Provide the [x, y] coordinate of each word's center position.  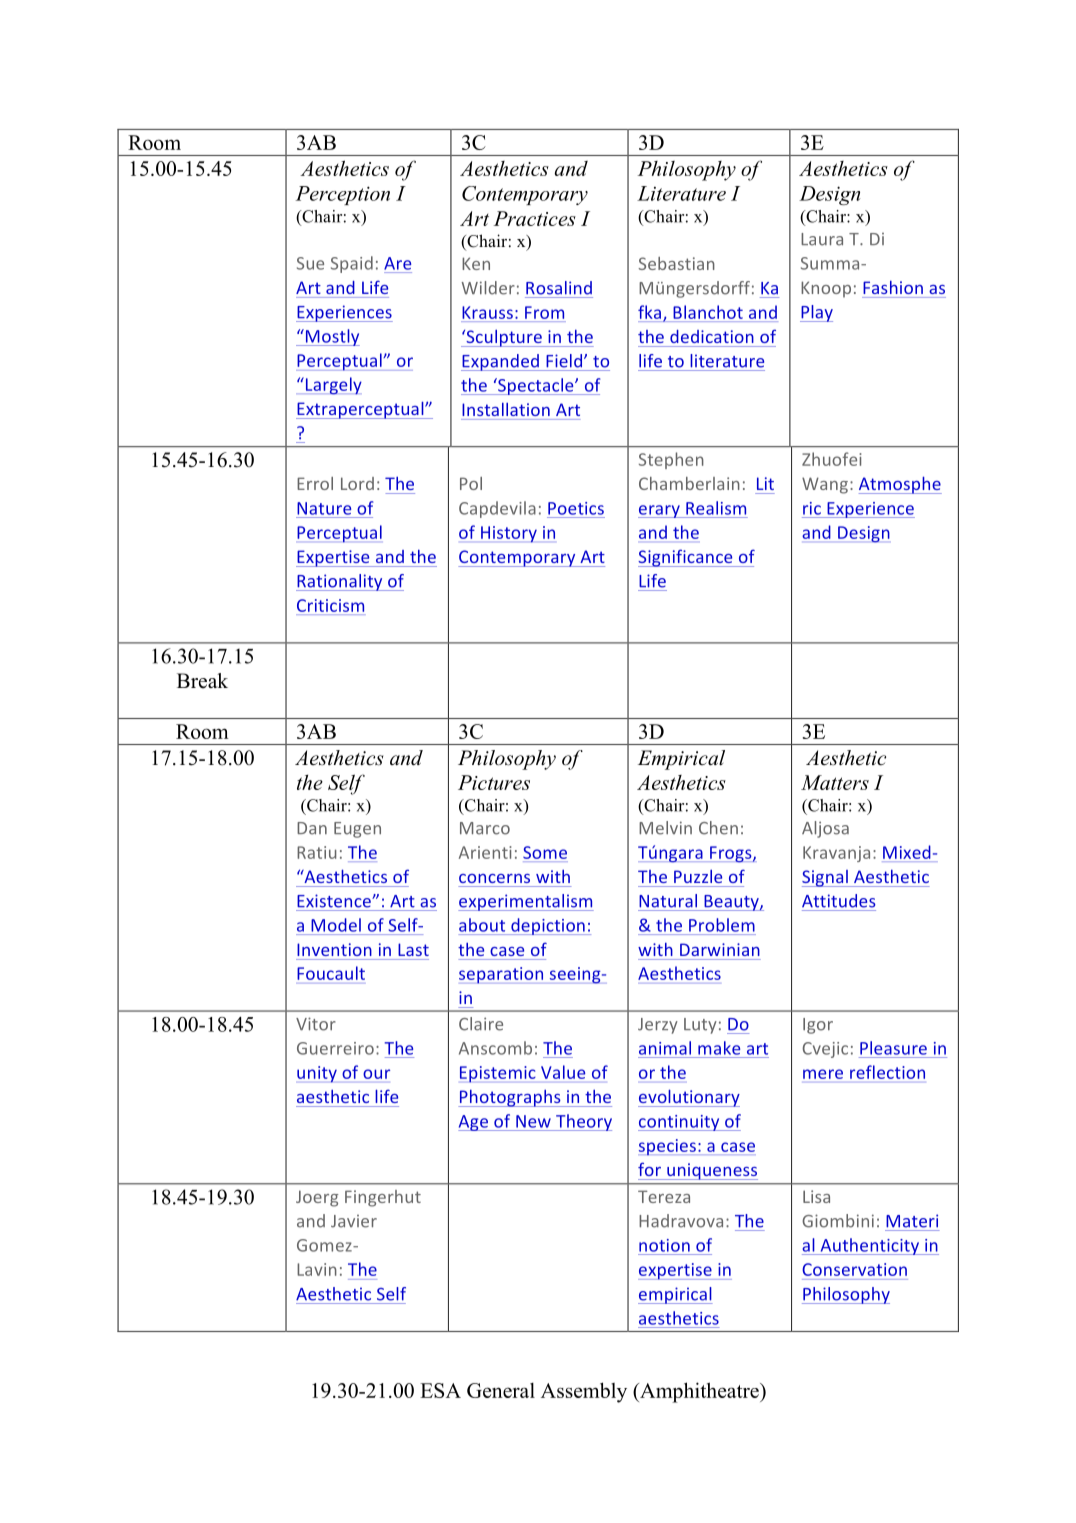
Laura [822, 239]
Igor [818, 1026]
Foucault [331, 973]
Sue [310, 263]
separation [502, 975]
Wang [825, 485]
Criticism [330, 605]
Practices [535, 218]
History [509, 534]
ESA [440, 1390]
